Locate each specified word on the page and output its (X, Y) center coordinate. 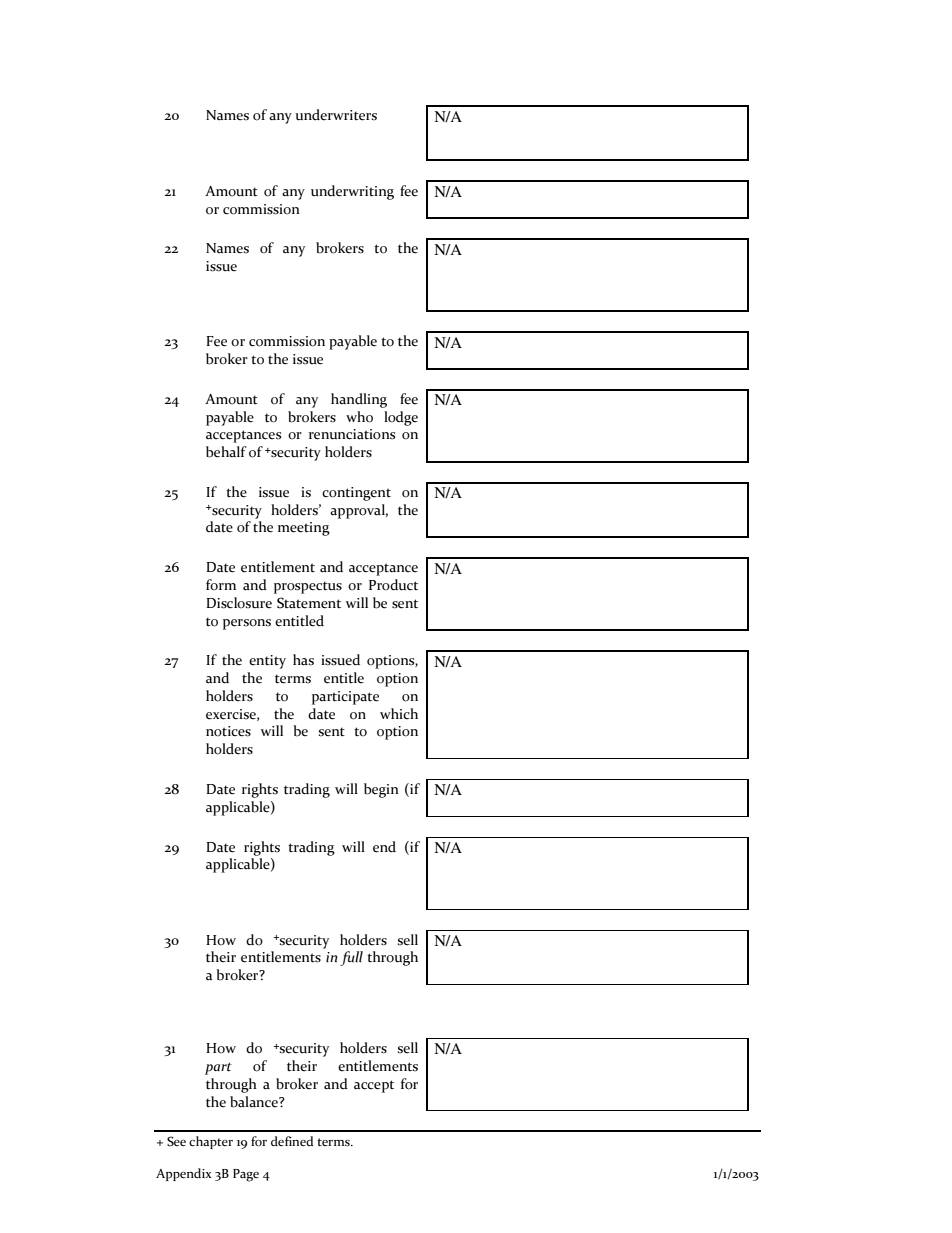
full (351, 958)
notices (228, 731)
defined (292, 1141)
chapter (211, 1142)
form (221, 585)
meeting (304, 529)
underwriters (336, 115)
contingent (356, 494)
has (303, 660)
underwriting (352, 192)
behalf (226, 452)
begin (381, 790)
